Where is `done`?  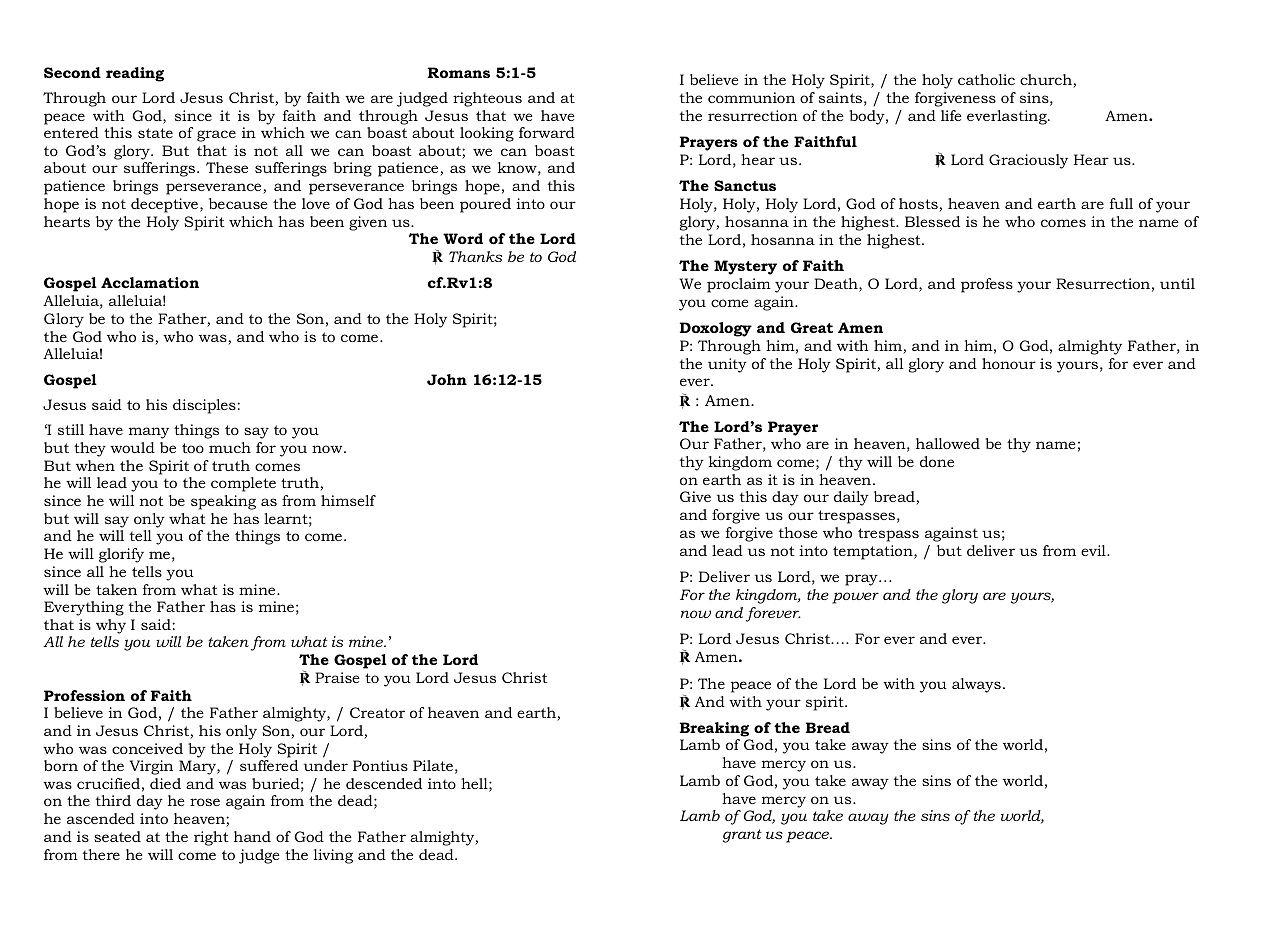 done is located at coordinates (937, 461).
